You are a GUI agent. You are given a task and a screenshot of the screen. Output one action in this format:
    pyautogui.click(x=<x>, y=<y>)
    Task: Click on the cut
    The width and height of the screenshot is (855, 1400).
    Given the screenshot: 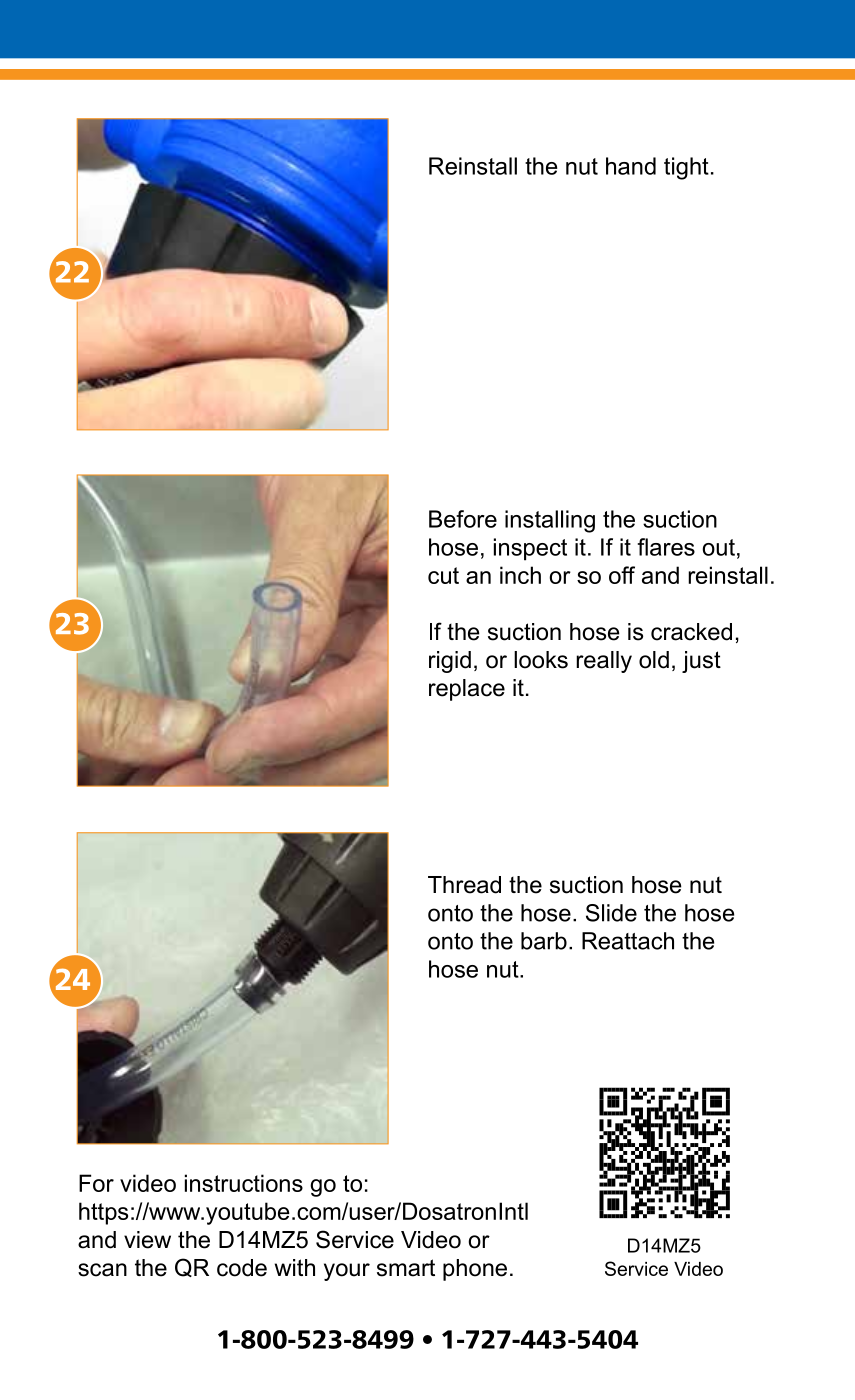 What is the action you would take?
    pyautogui.click(x=443, y=575)
